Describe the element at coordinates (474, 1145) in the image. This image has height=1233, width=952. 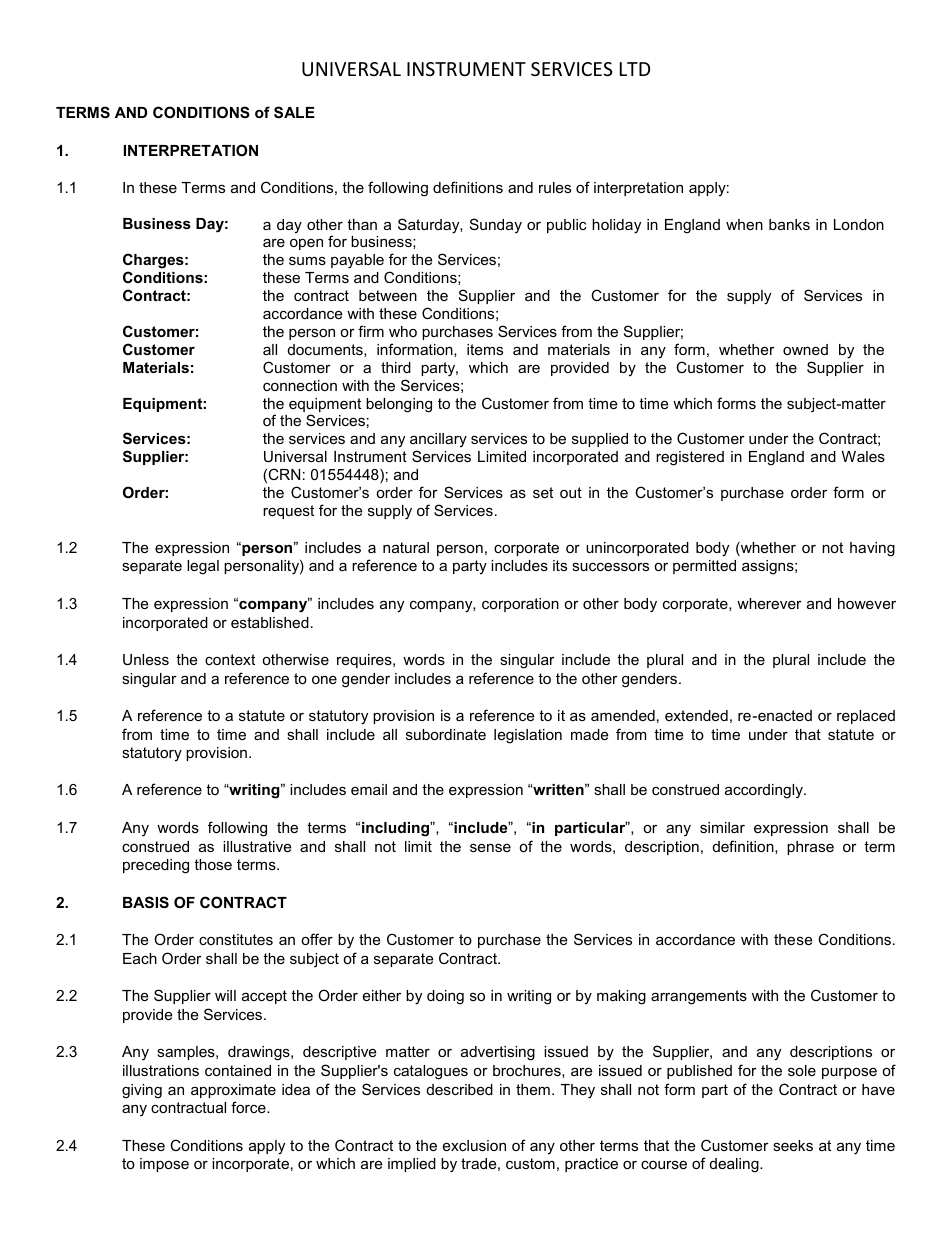
I see `exclusion` at that location.
